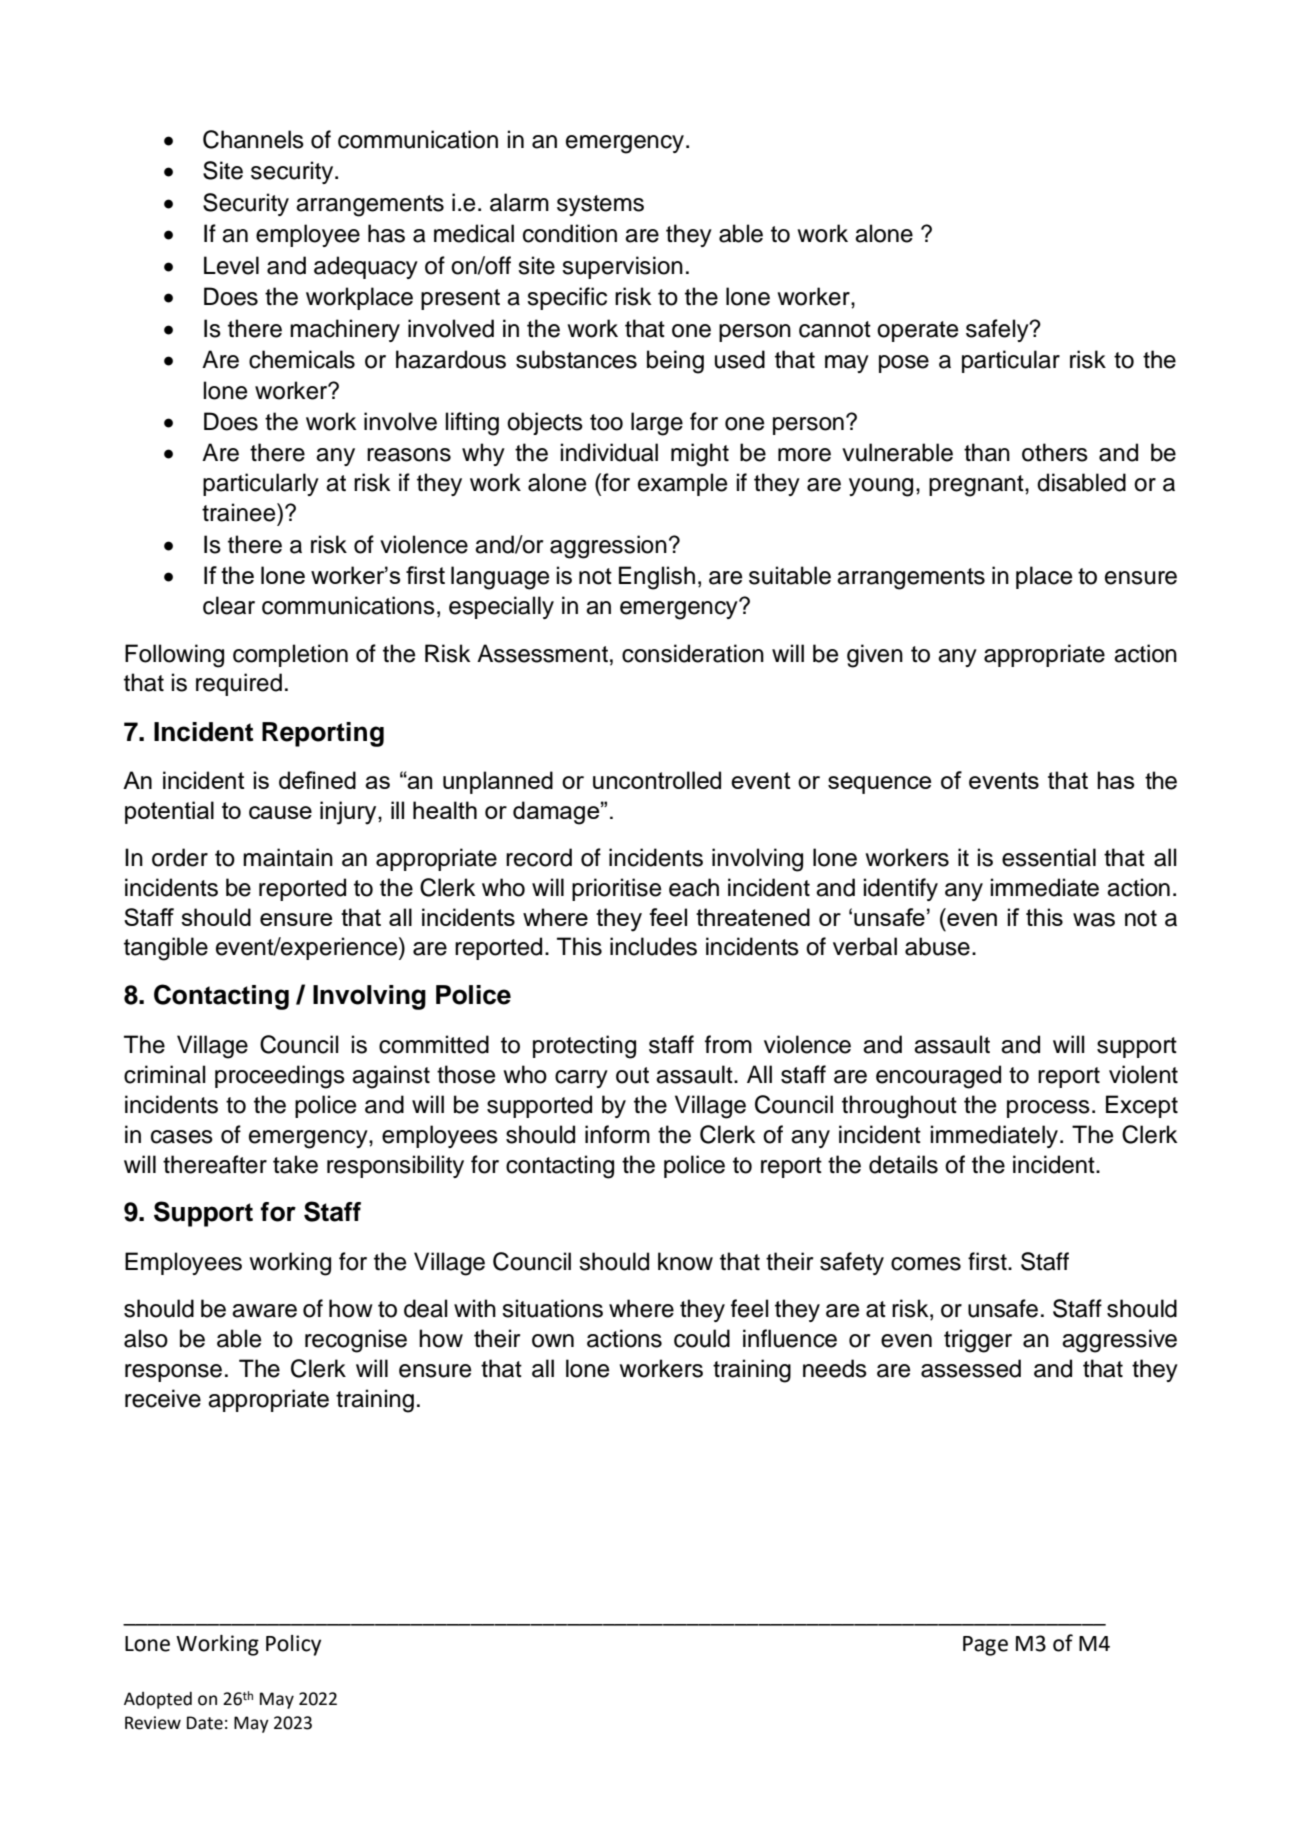  Describe the element at coordinates (1094, 920) in the screenshot. I see `was` at that location.
